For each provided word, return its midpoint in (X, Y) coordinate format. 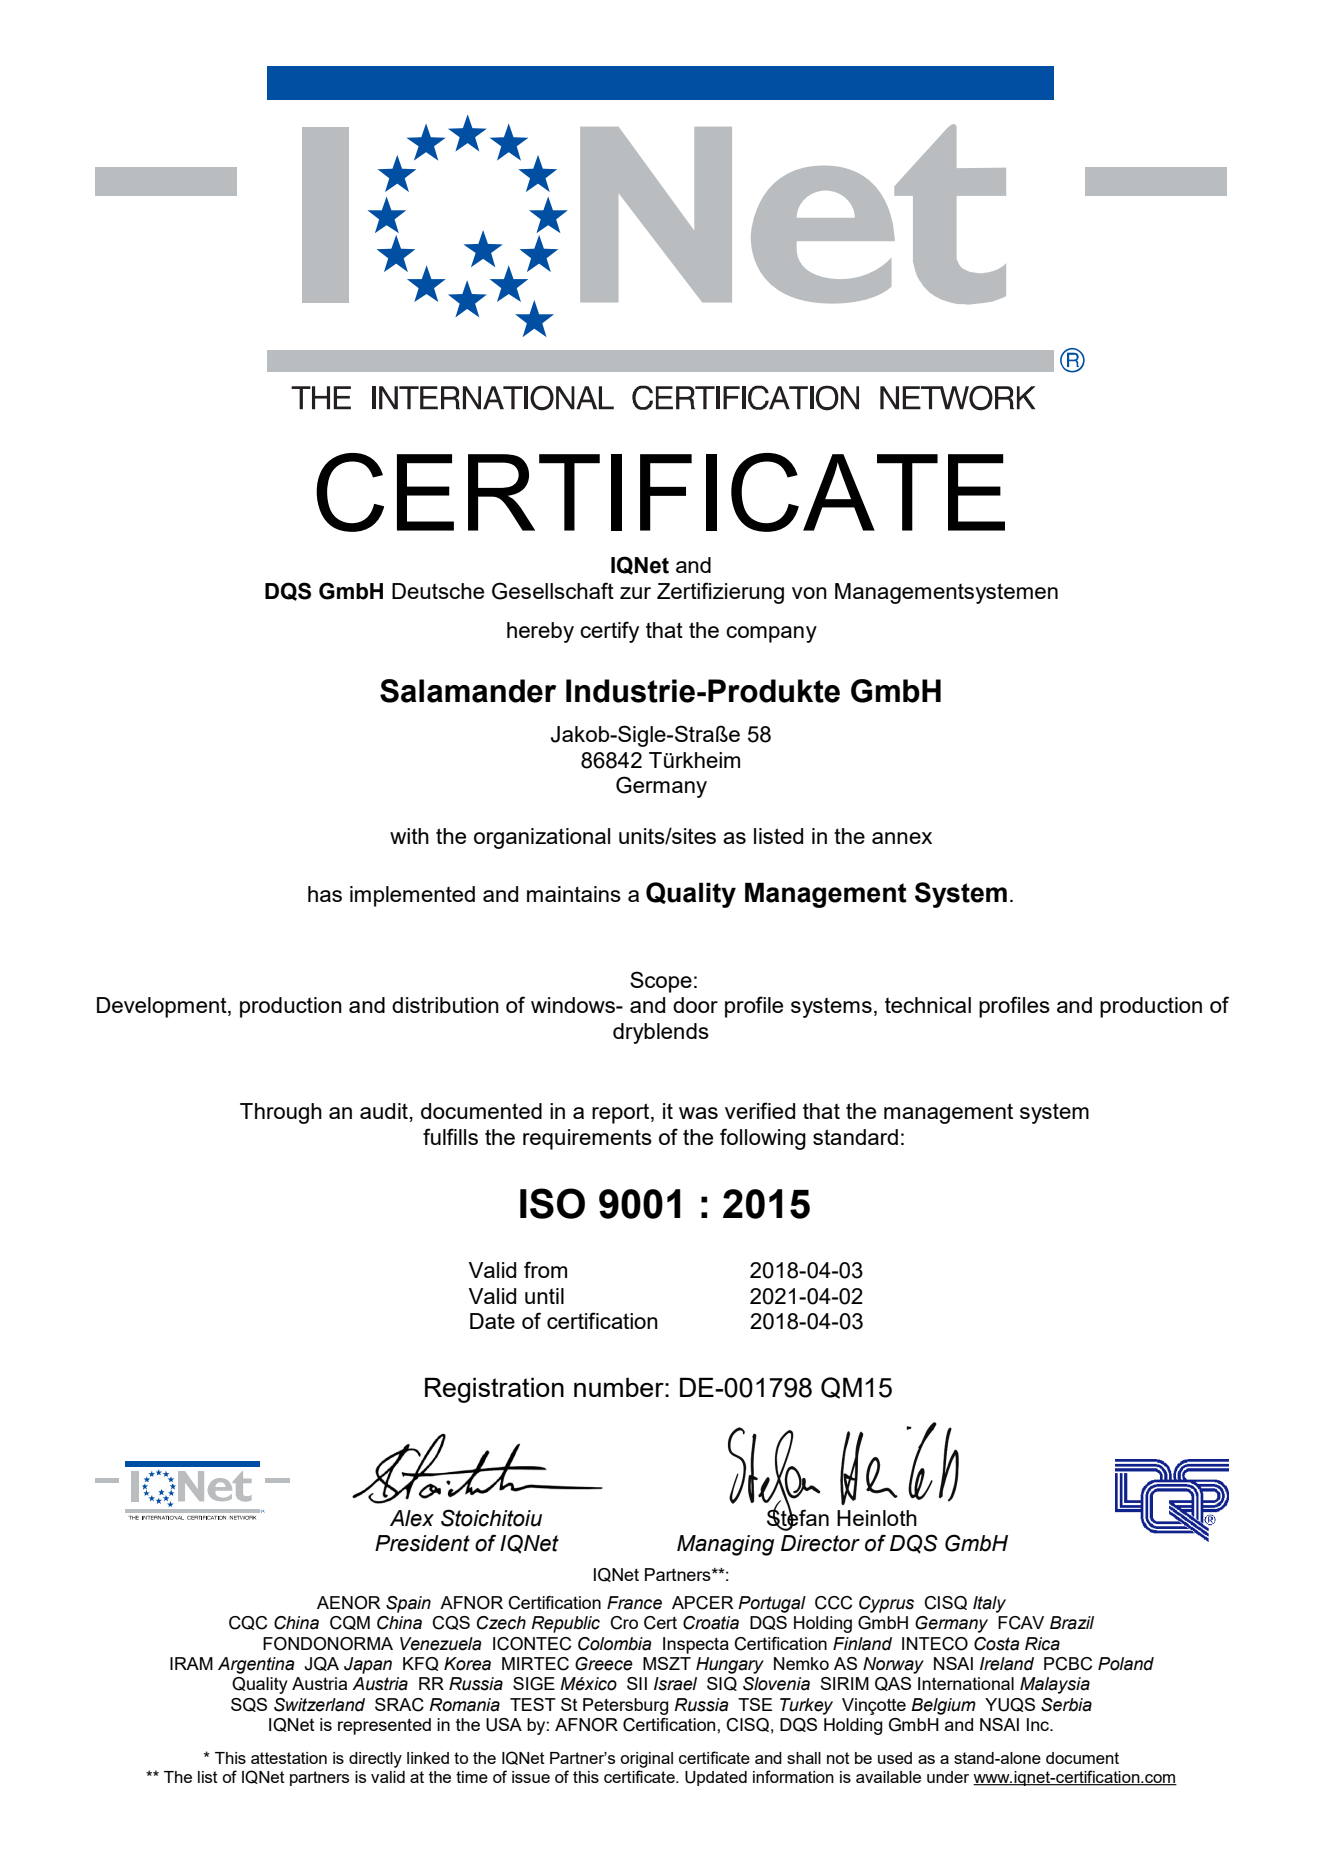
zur (635, 593)
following (763, 1139)
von (809, 593)
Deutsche (438, 591)
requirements (587, 1139)
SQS (249, 1705)
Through (281, 1113)
